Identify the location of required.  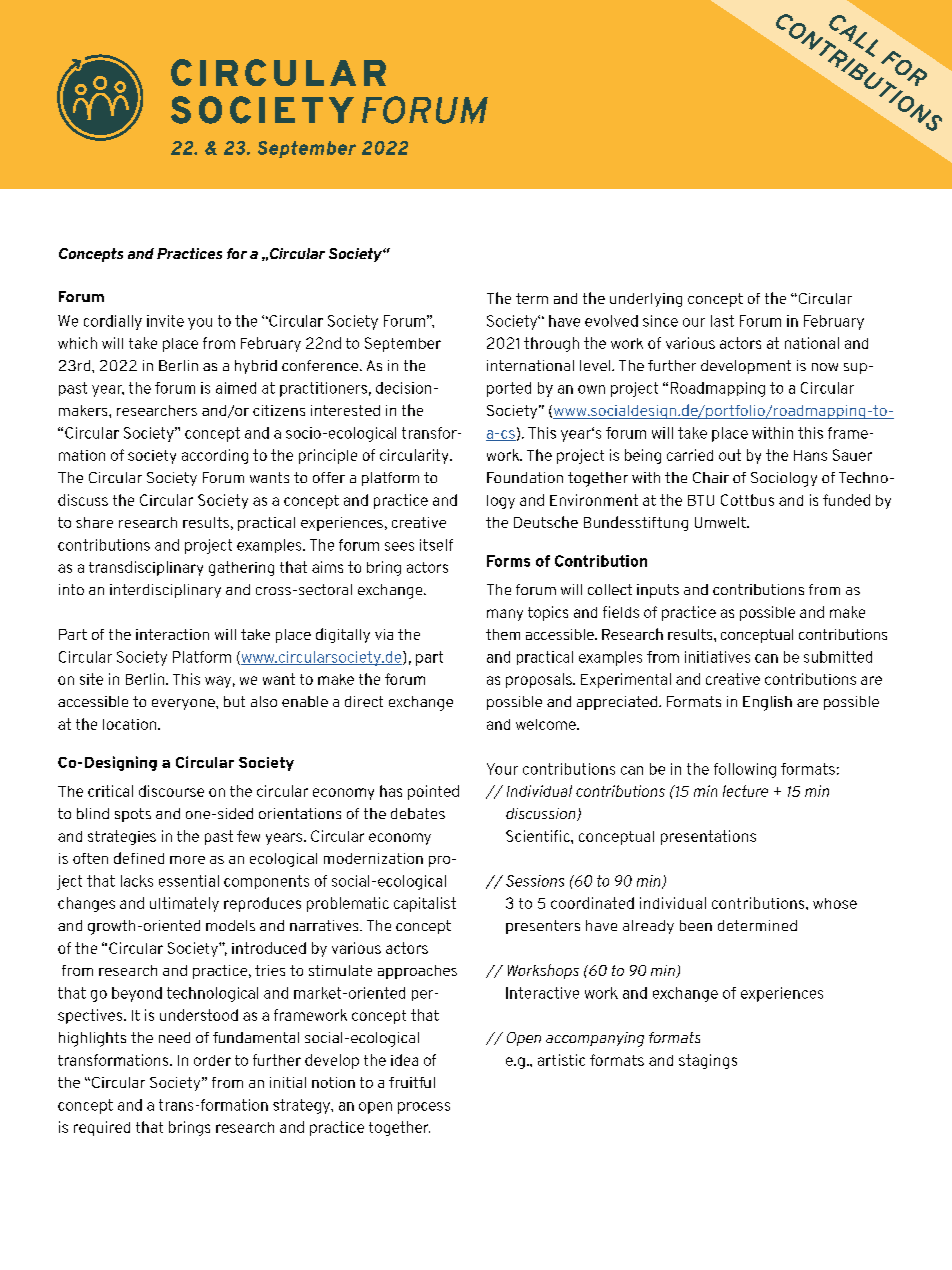
(102, 1128).
